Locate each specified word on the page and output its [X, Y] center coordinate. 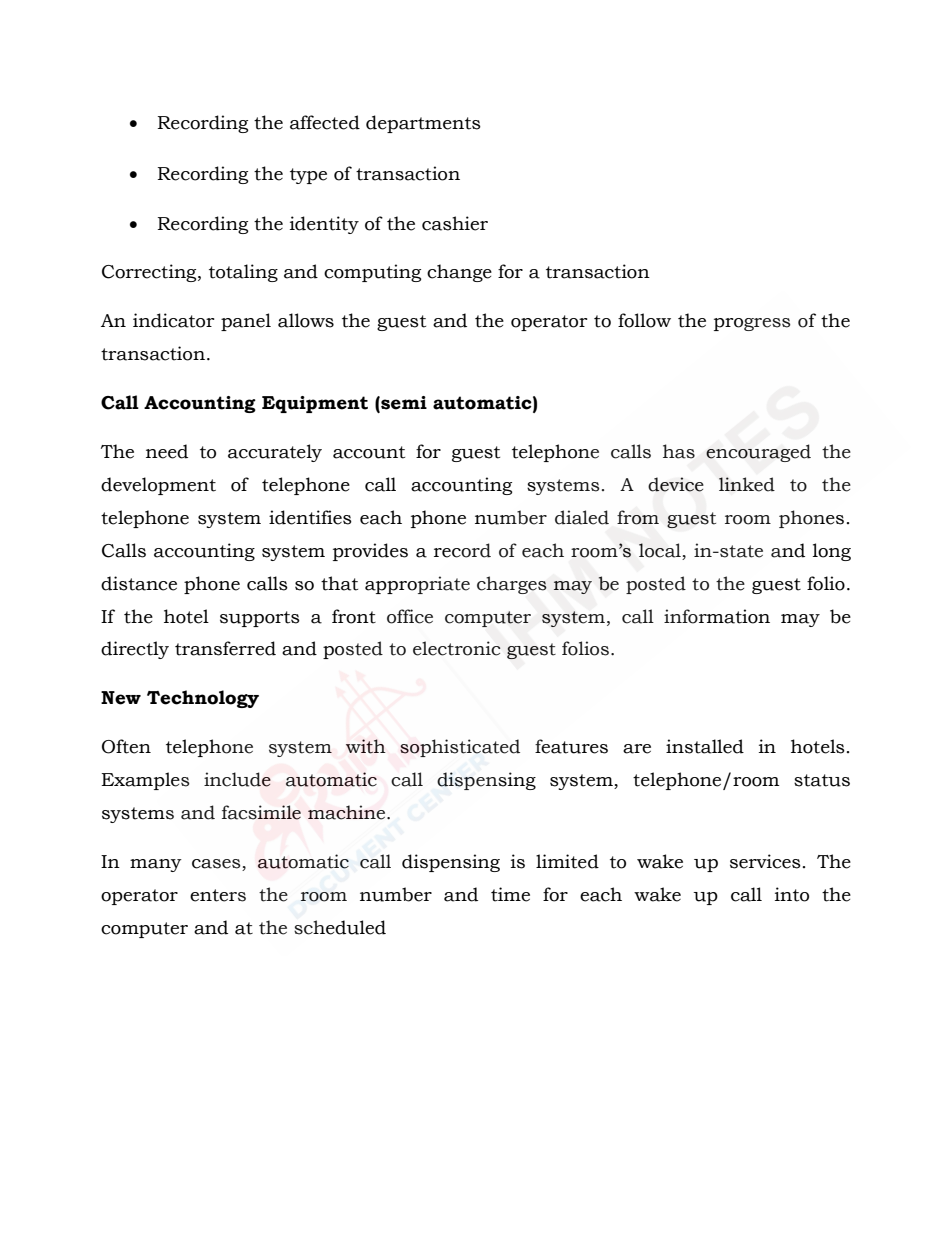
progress [752, 324]
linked [747, 484]
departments [423, 124]
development [158, 486]
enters [218, 895]
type [308, 176]
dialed [582, 517]
